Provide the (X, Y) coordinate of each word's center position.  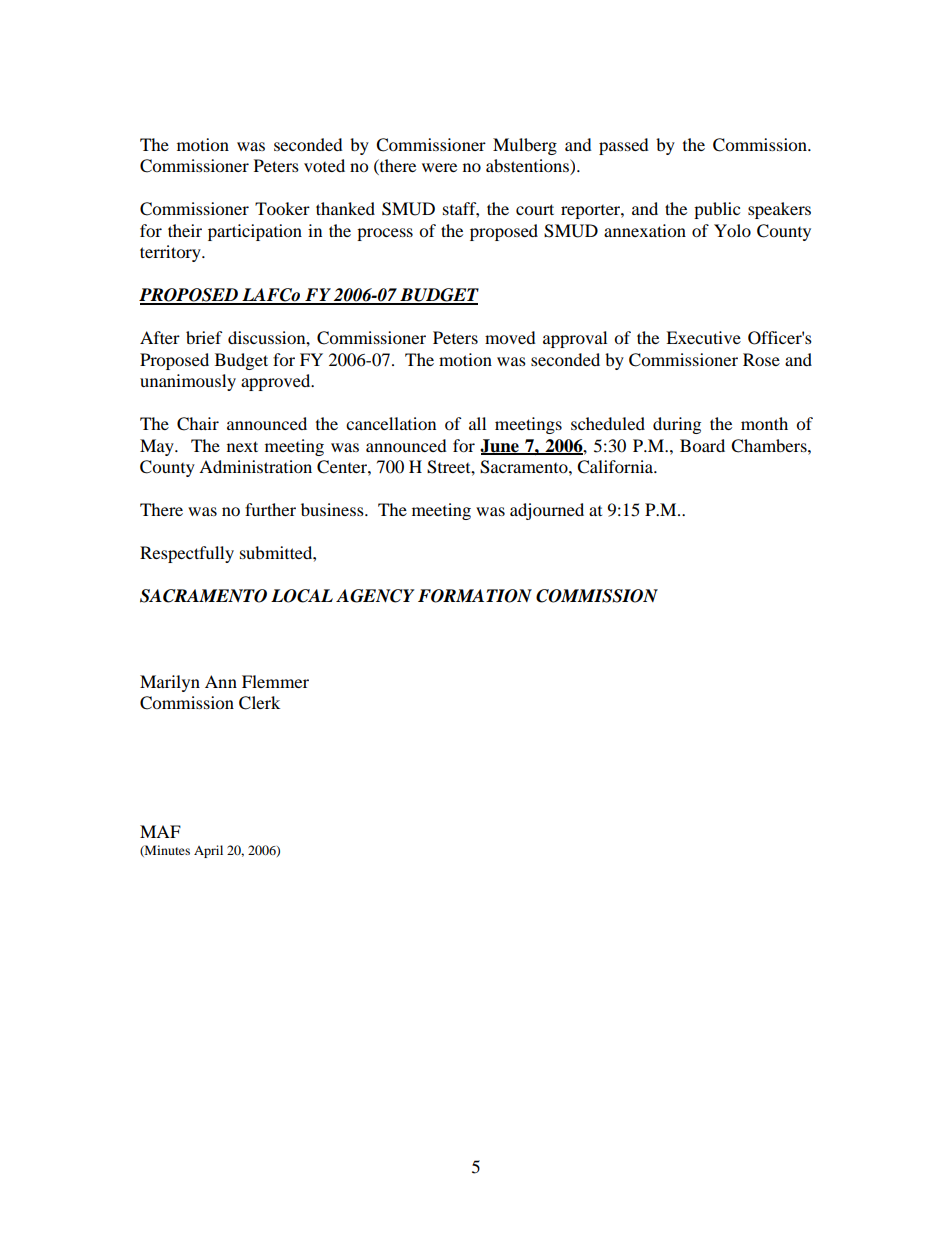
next (242, 446)
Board (702, 445)
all (477, 423)
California (616, 467)
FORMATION (475, 596)
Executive (703, 337)
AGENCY (375, 596)
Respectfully (187, 554)
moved (510, 337)
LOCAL (302, 596)
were (439, 167)
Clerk (259, 703)
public (717, 210)
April (208, 851)
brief (204, 337)
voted (324, 165)
